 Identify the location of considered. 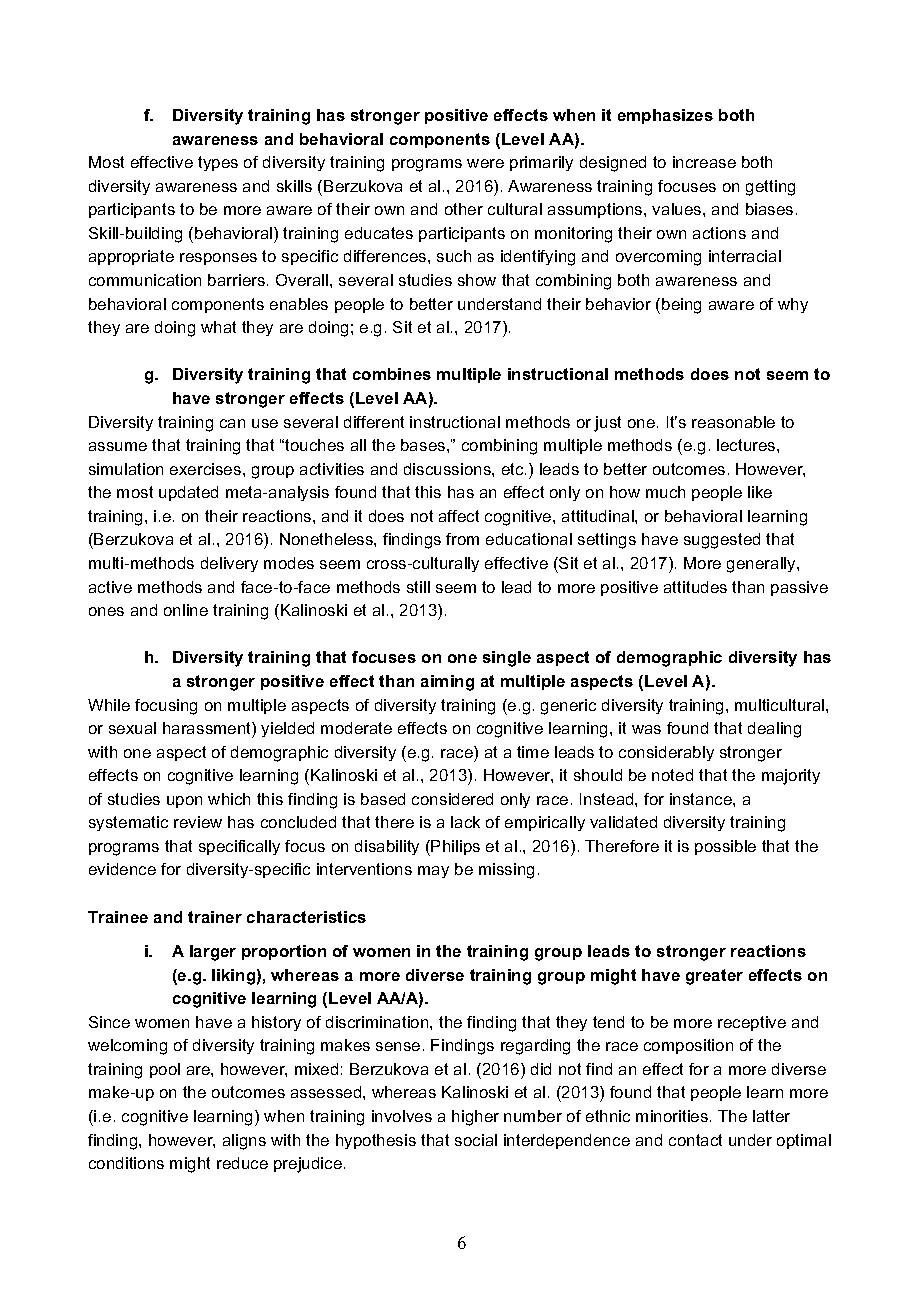
(452, 799).
